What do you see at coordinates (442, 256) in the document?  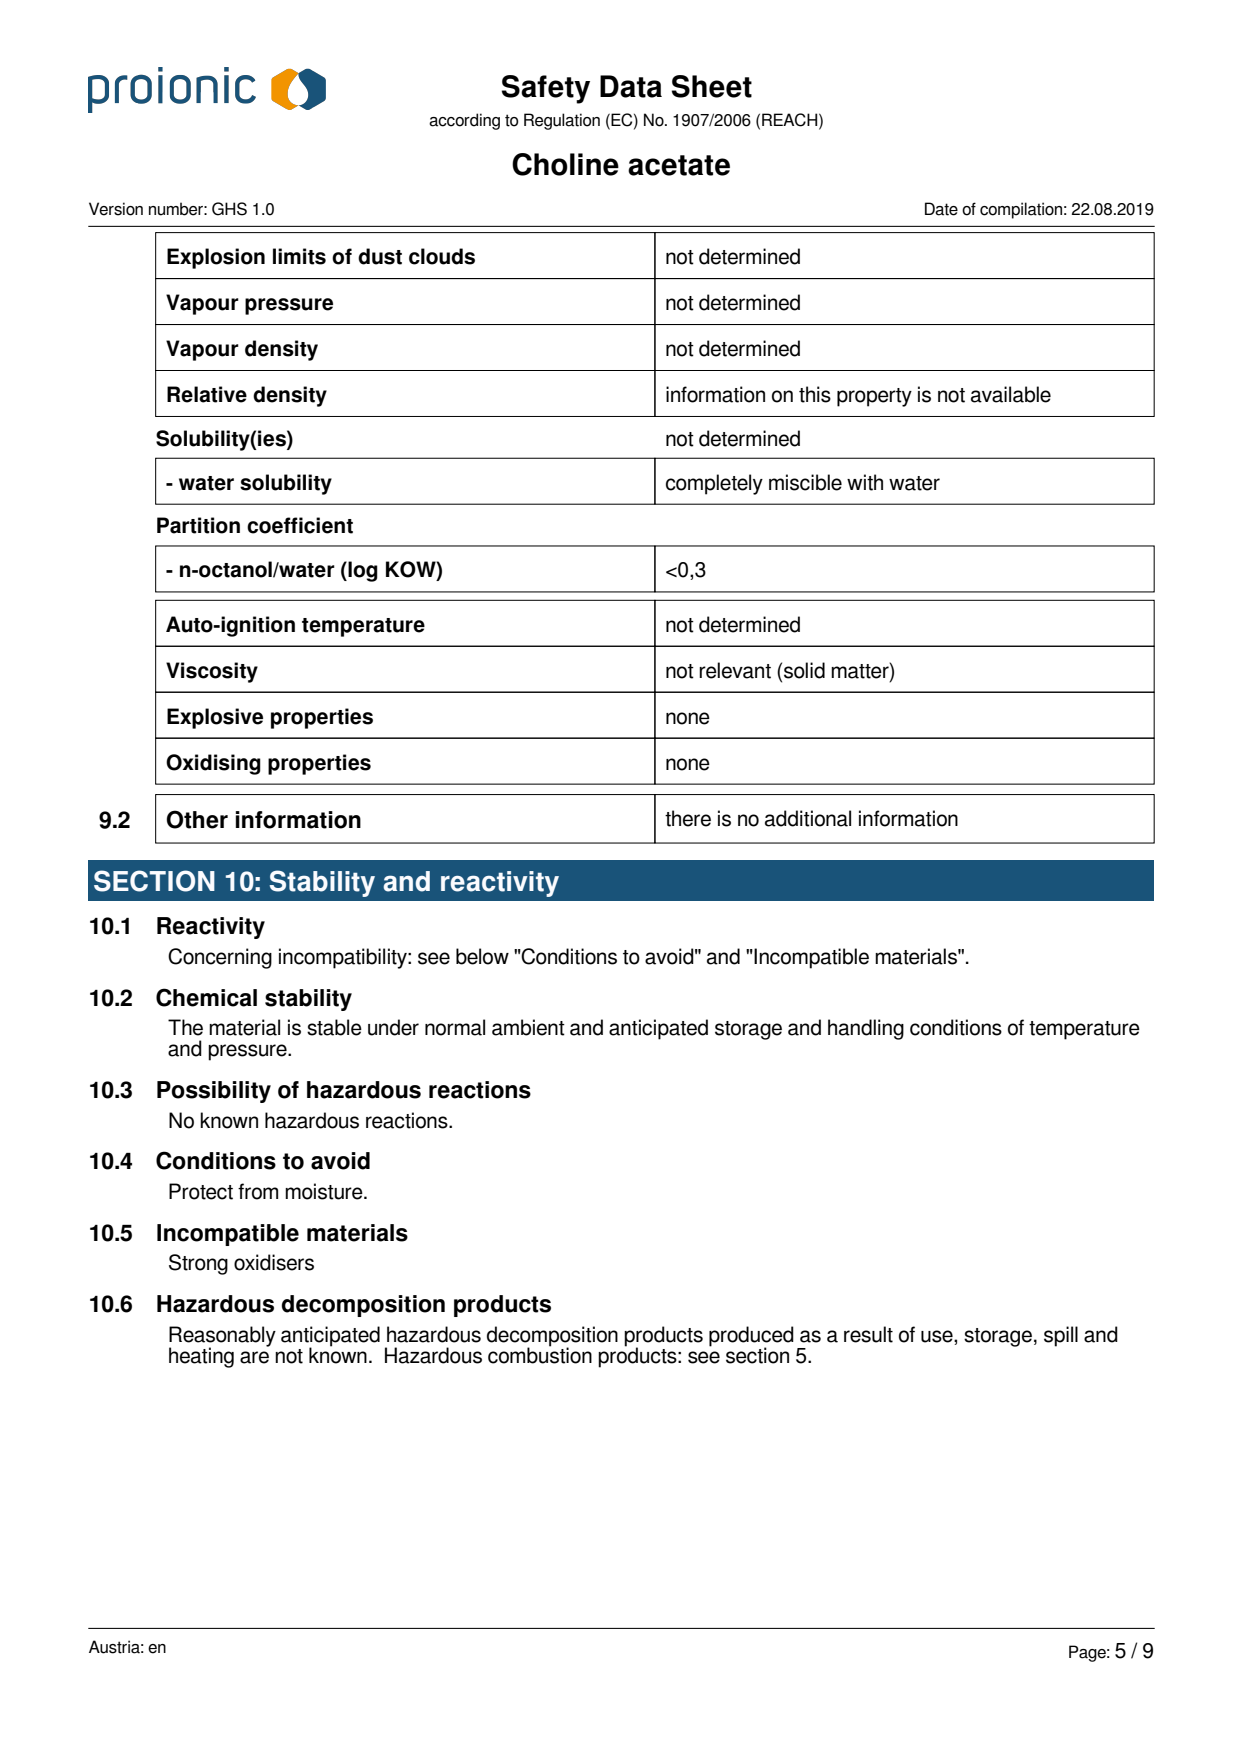 I see `clouds` at bounding box center [442, 256].
